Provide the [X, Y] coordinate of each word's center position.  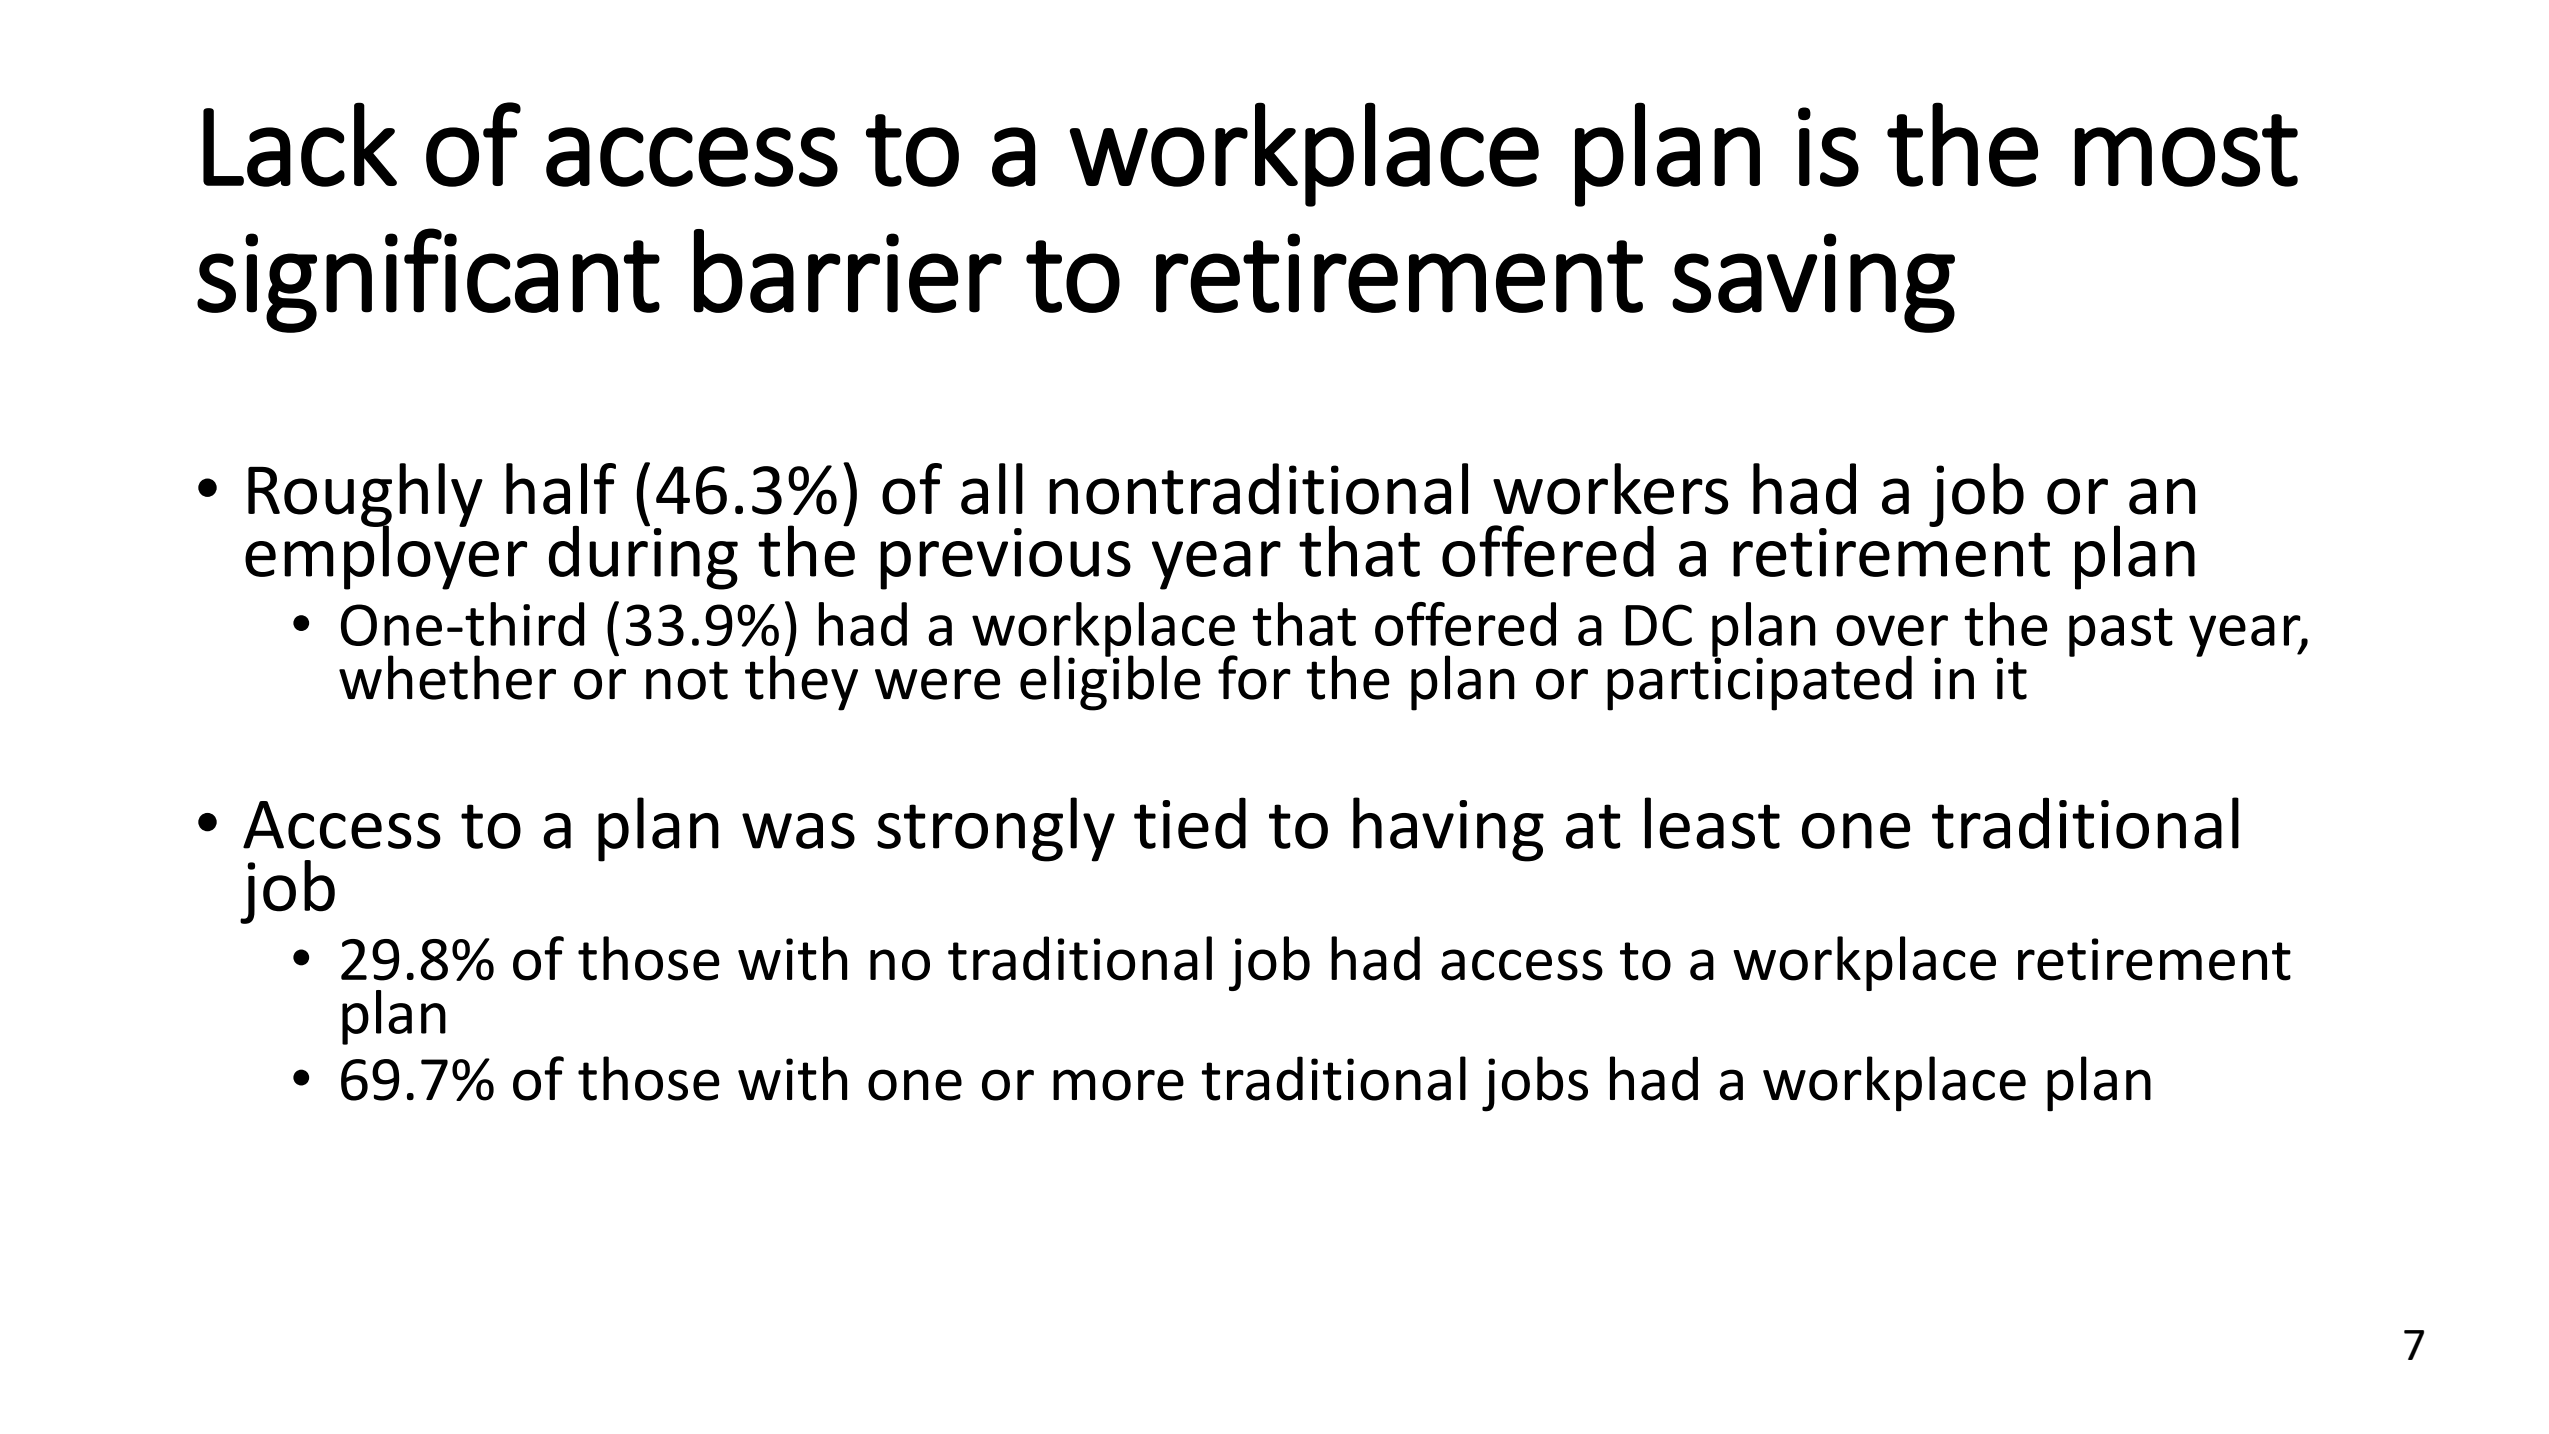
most [2186, 150]
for [1254, 677]
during [643, 556]
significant [428, 280]
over [1892, 630]
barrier [848, 271]
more [1118, 1085]
